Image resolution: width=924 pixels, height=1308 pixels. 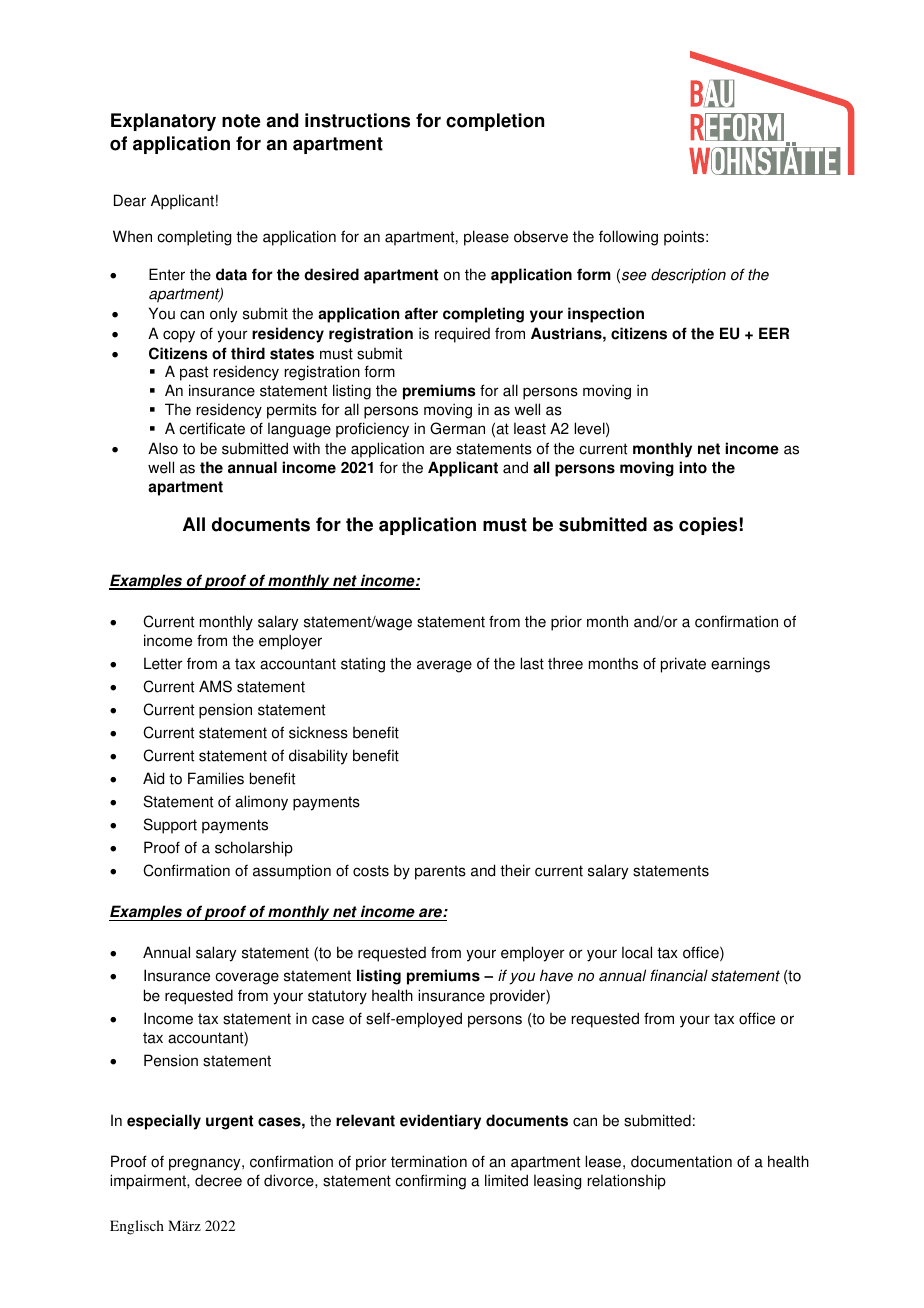 I want to click on German, so click(x=457, y=428).
